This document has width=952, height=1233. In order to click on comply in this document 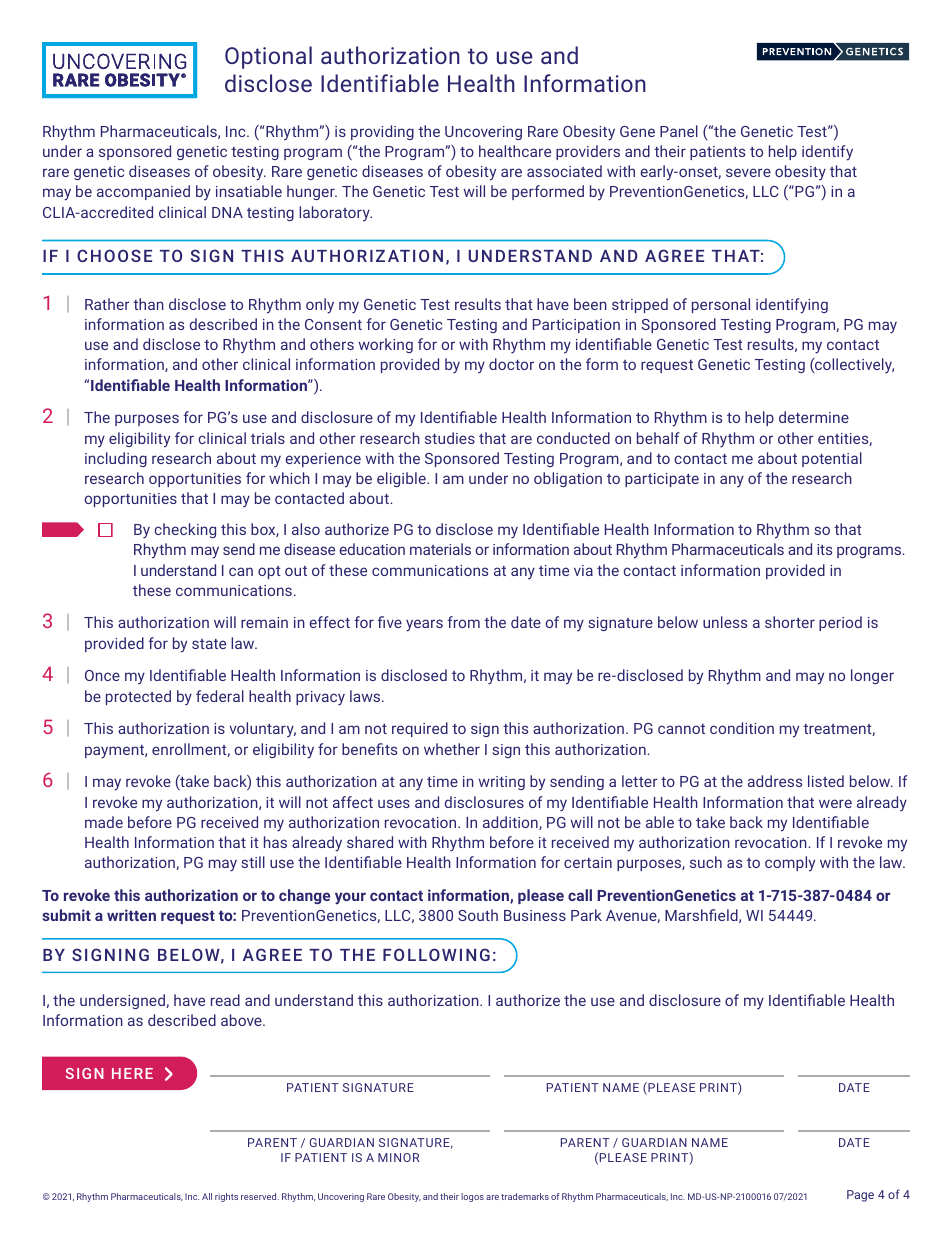, I will do `click(790, 864)`.
